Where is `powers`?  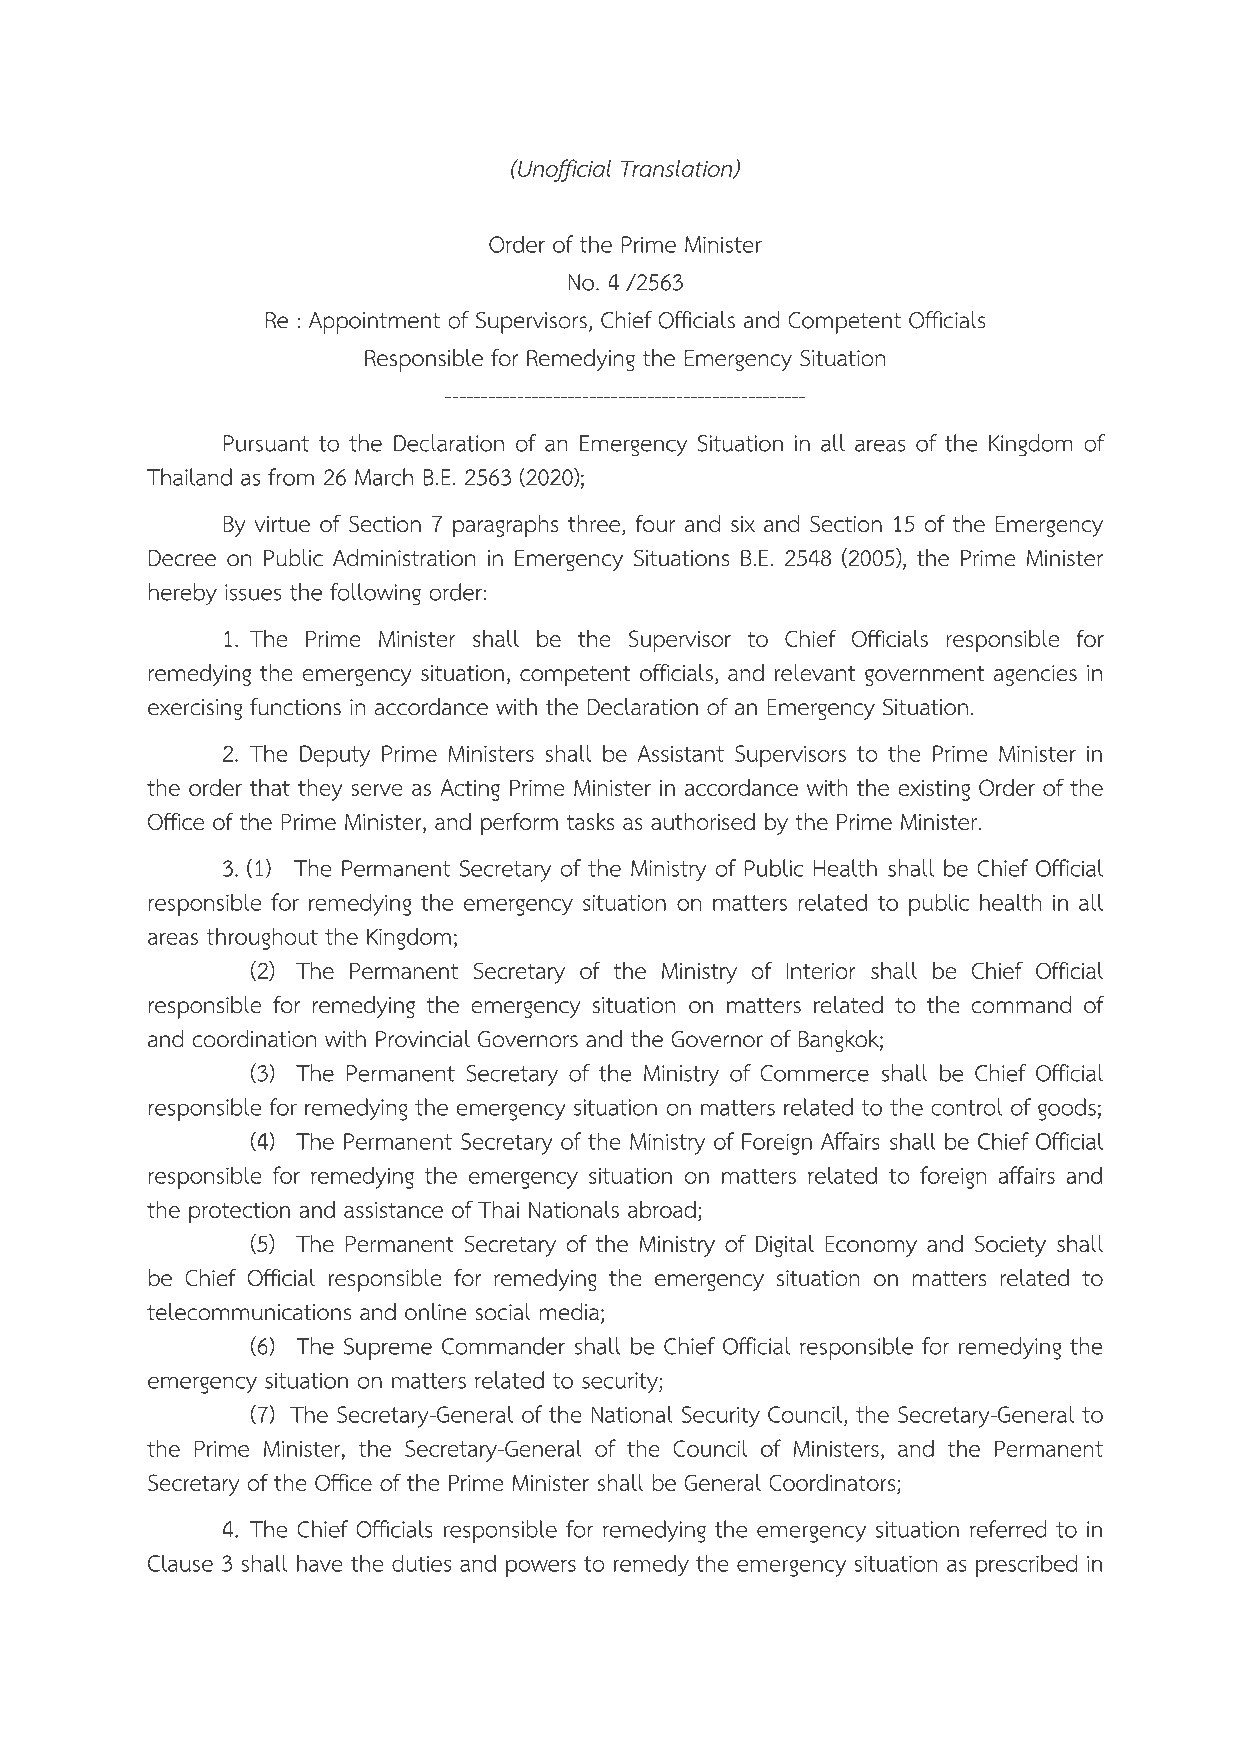
powers is located at coordinates (541, 1568).
